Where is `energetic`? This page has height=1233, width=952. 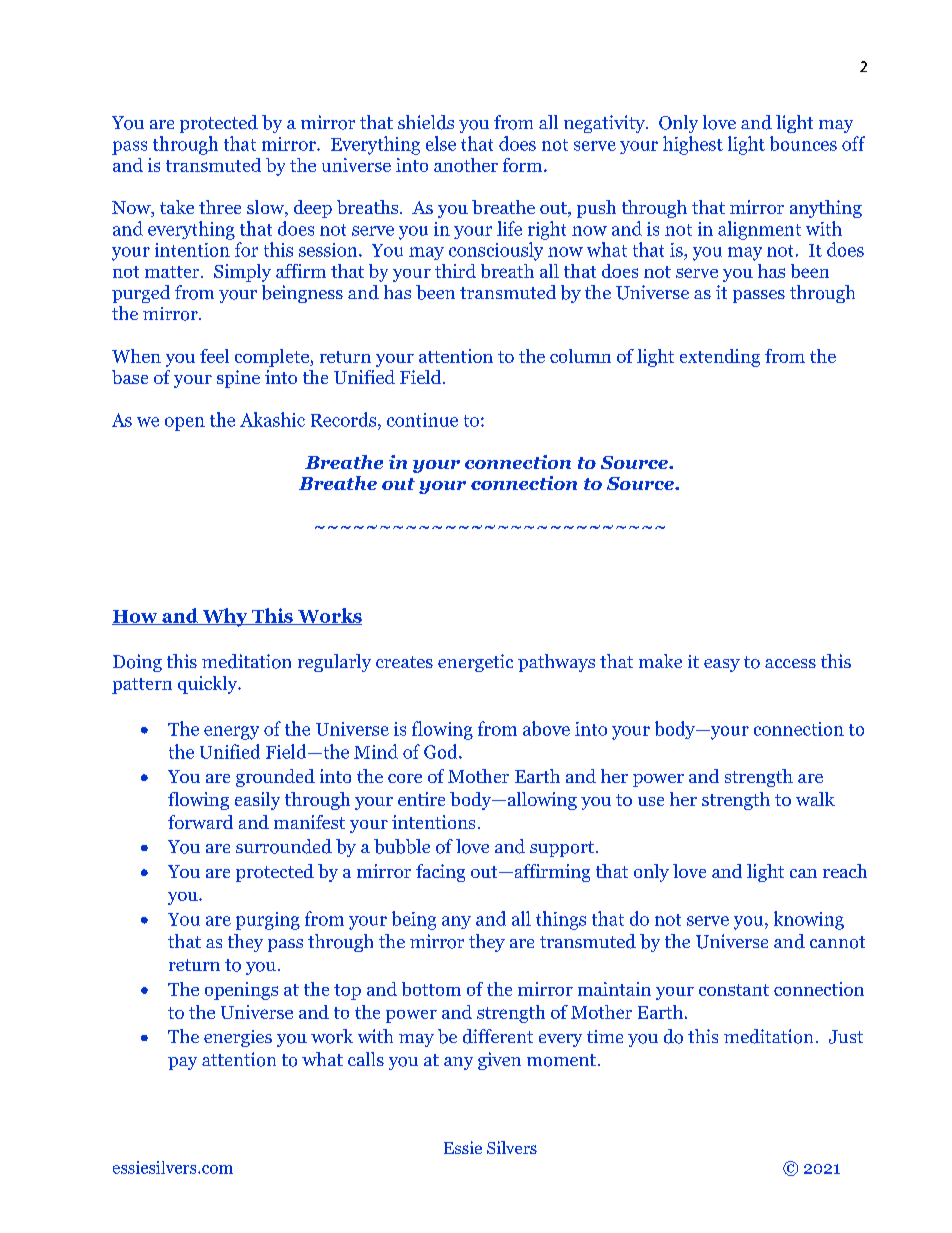 energetic is located at coordinates (475, 663).
